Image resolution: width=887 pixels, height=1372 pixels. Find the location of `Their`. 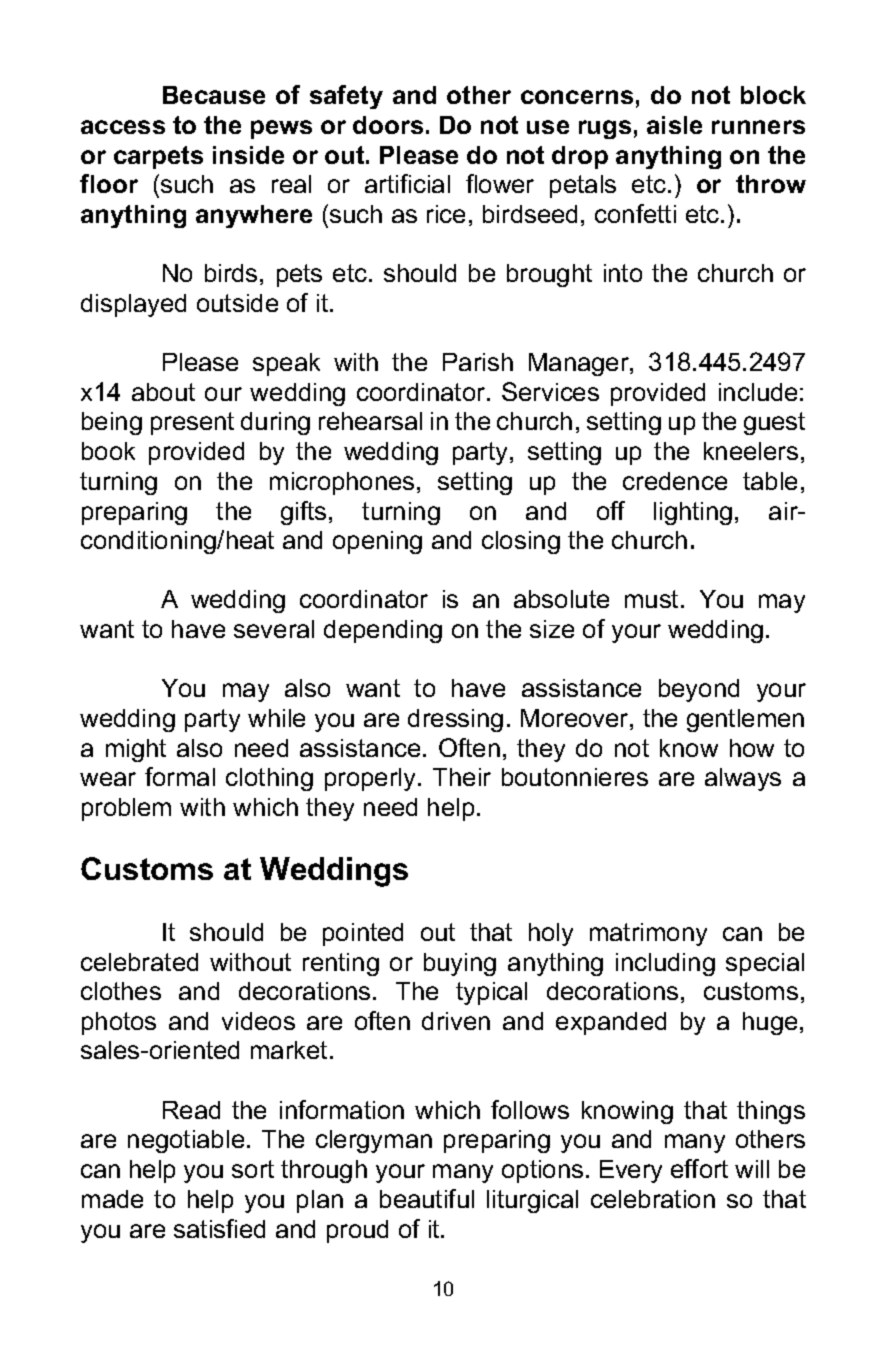

Their is located at coordinates (462, 777).
